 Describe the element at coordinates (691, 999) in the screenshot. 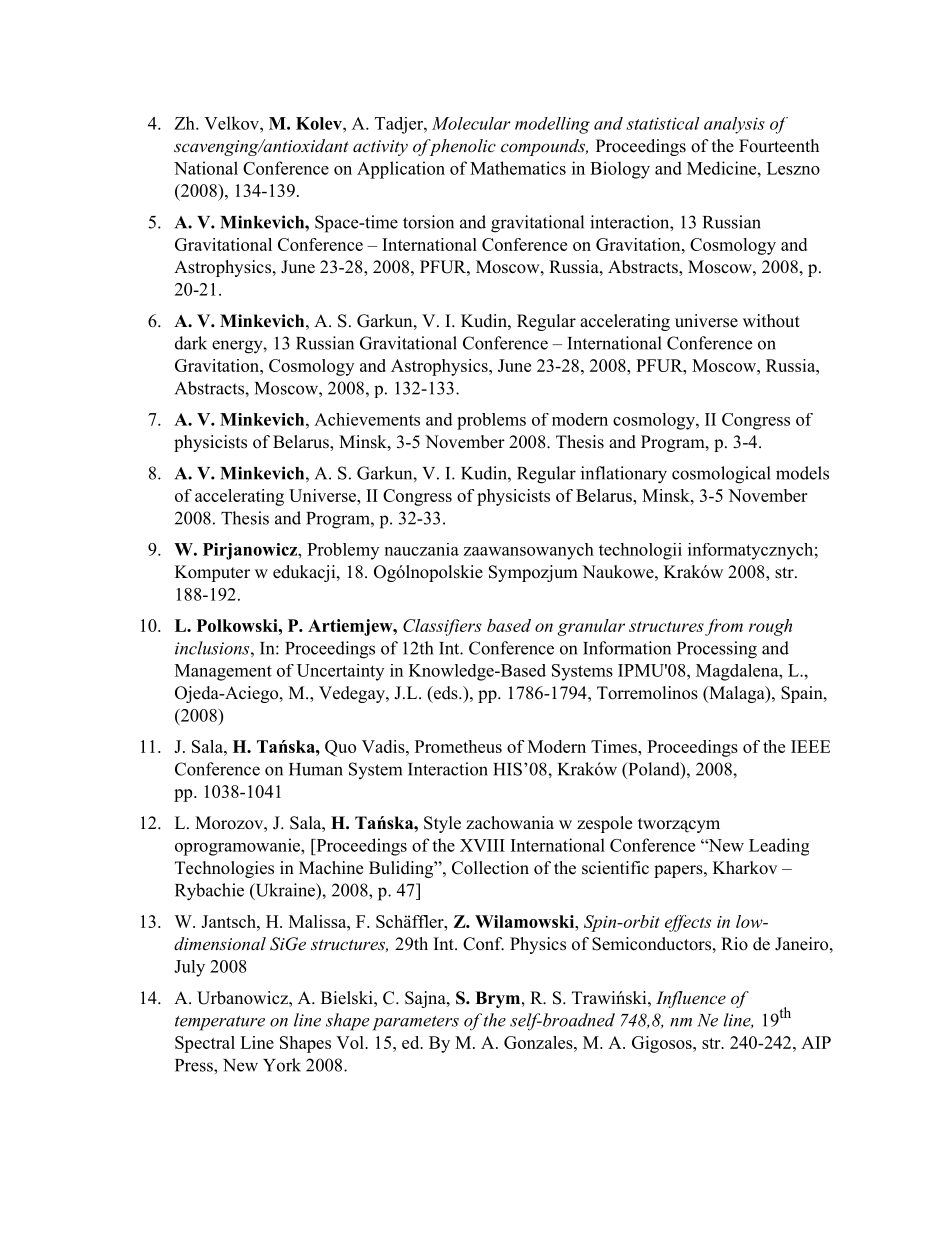

I see `Influence` at that location.
